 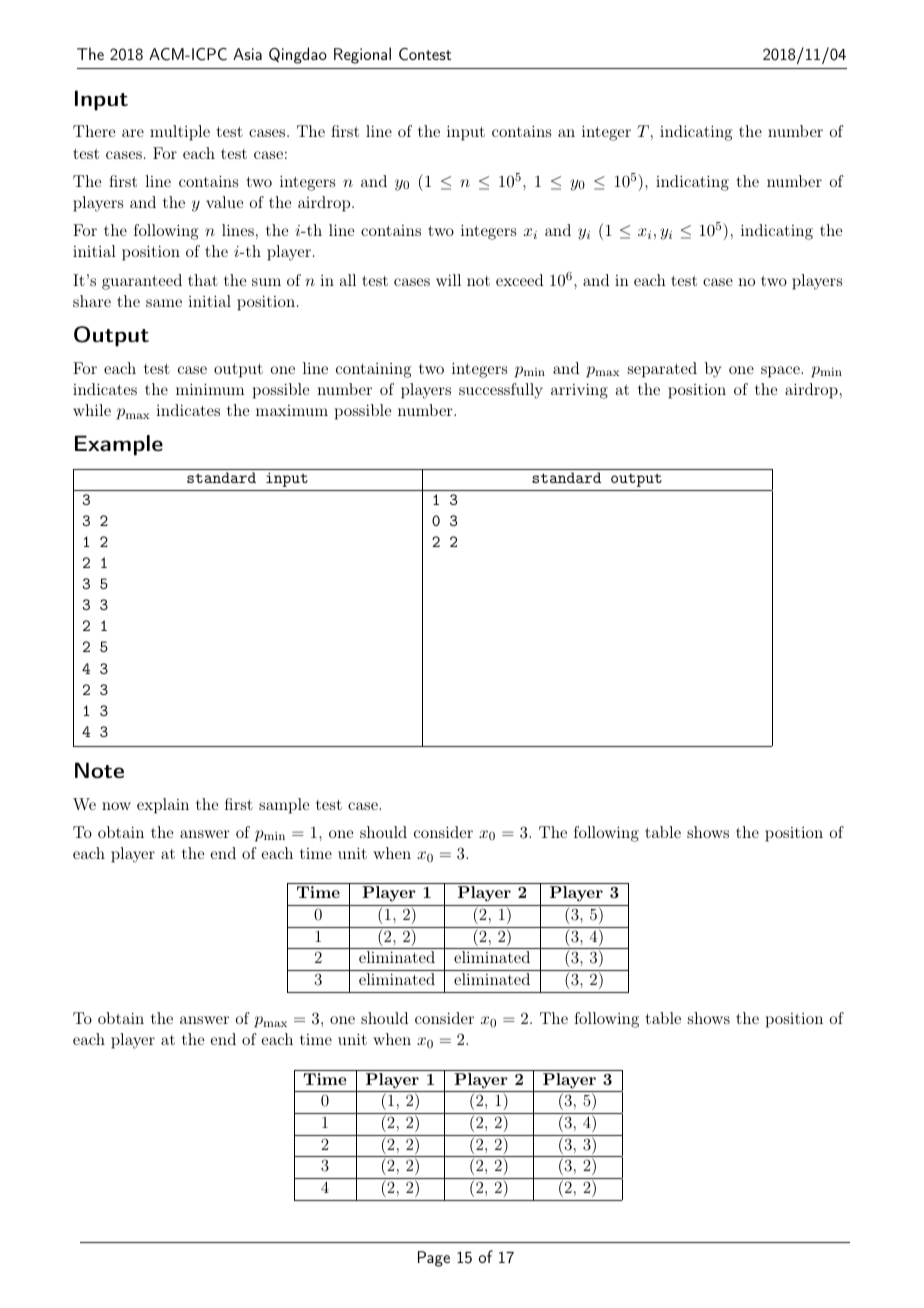 I want to click on multiple, so click(x=180, y=133).
